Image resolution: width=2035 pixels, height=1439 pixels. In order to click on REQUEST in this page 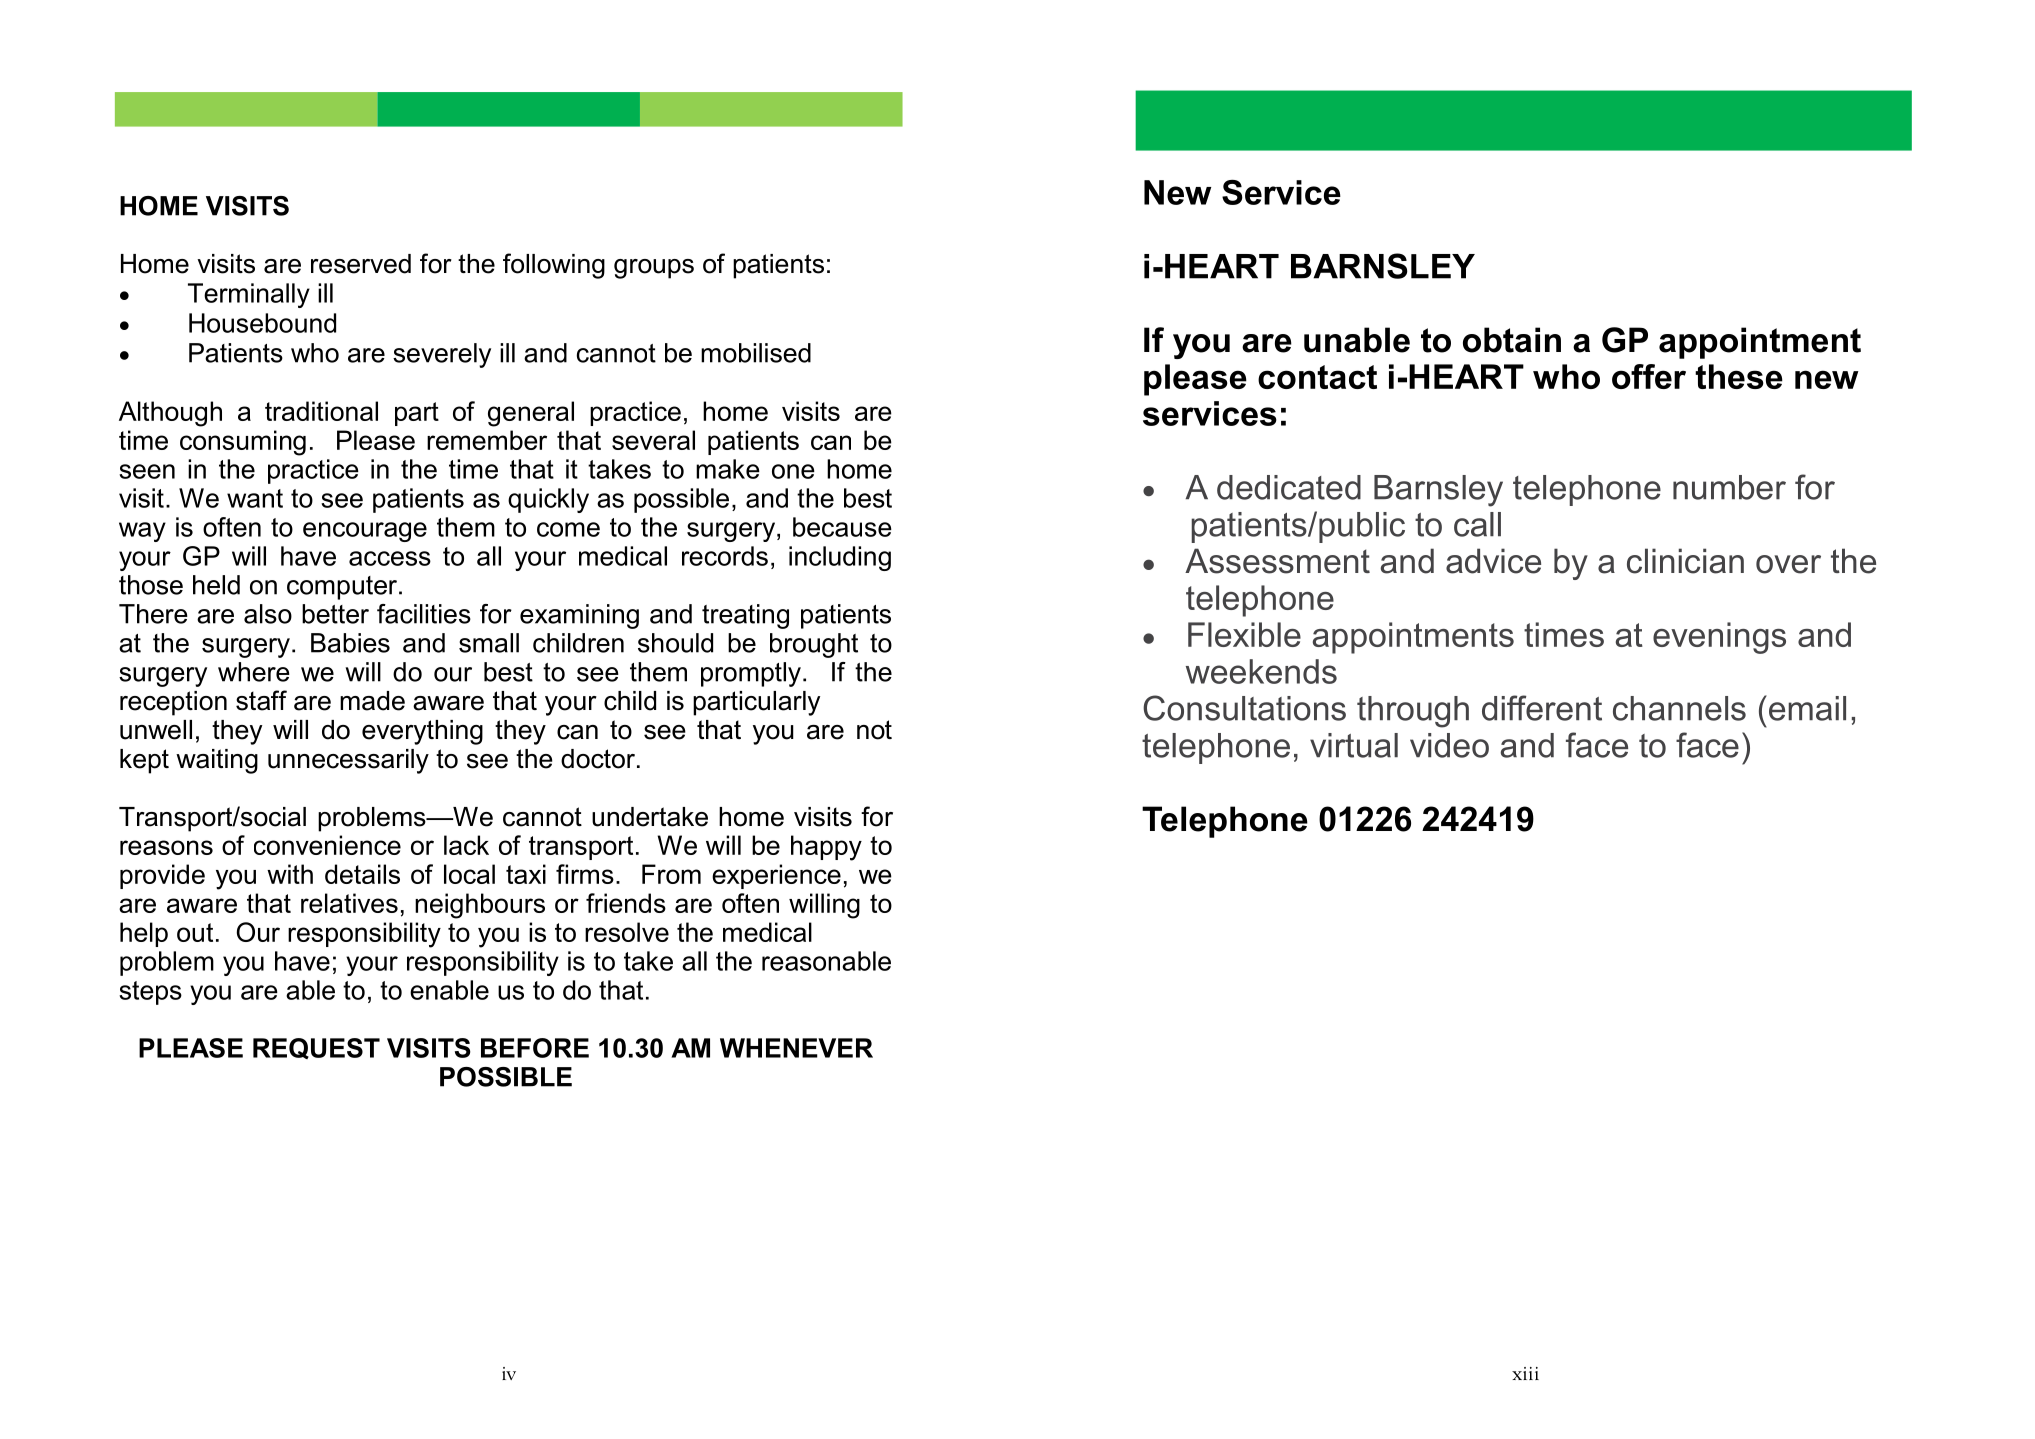, I will do `click(316, 1048)`.
